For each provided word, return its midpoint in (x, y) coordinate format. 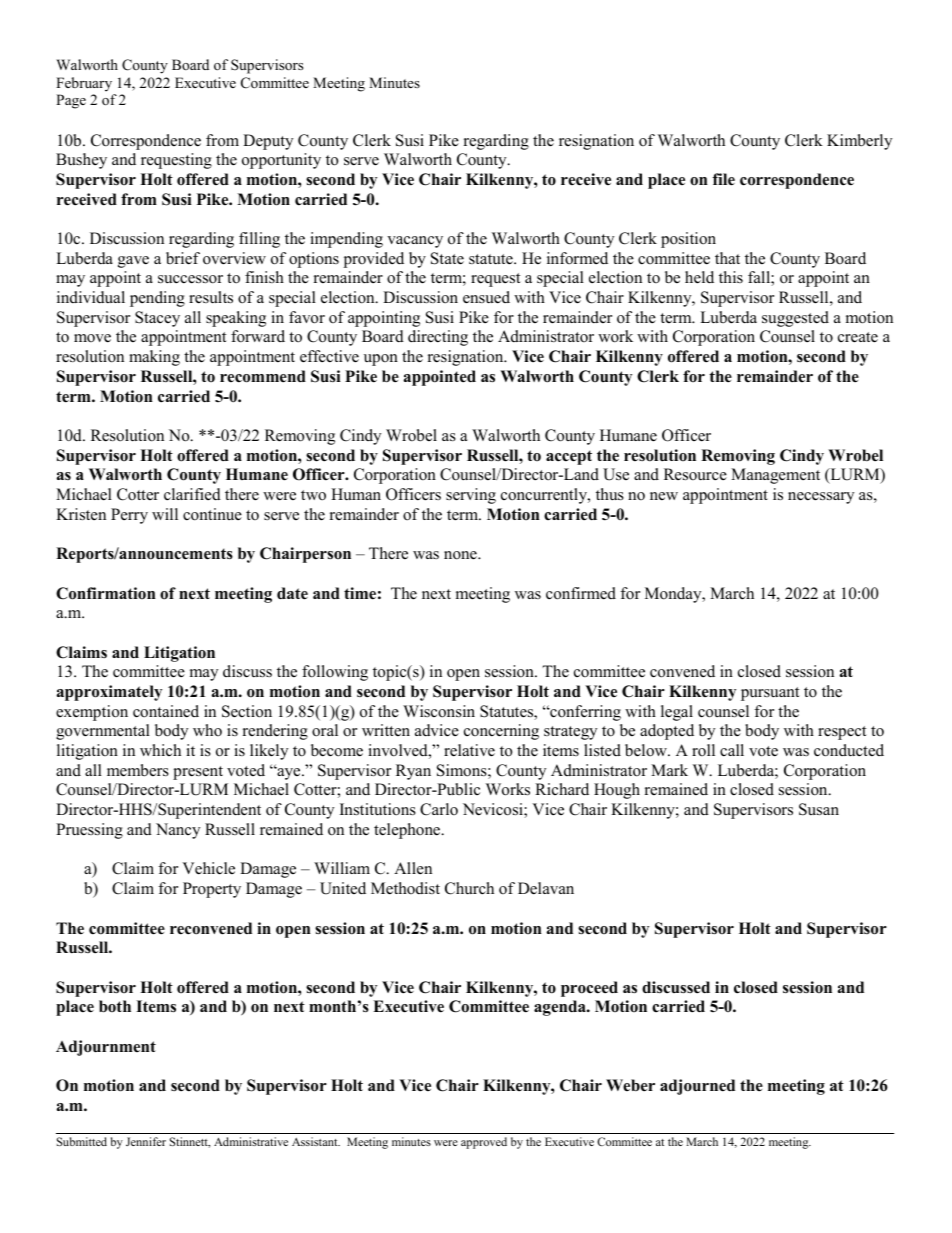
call (732, 750)
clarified (192, 494)
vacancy (415, 242)
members (138, 770)
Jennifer (146, 1141)
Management (775, 476)
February (84, 84)
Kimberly (859, 142)
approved (484, 1143)
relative (469, 750)
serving (471, 496)
